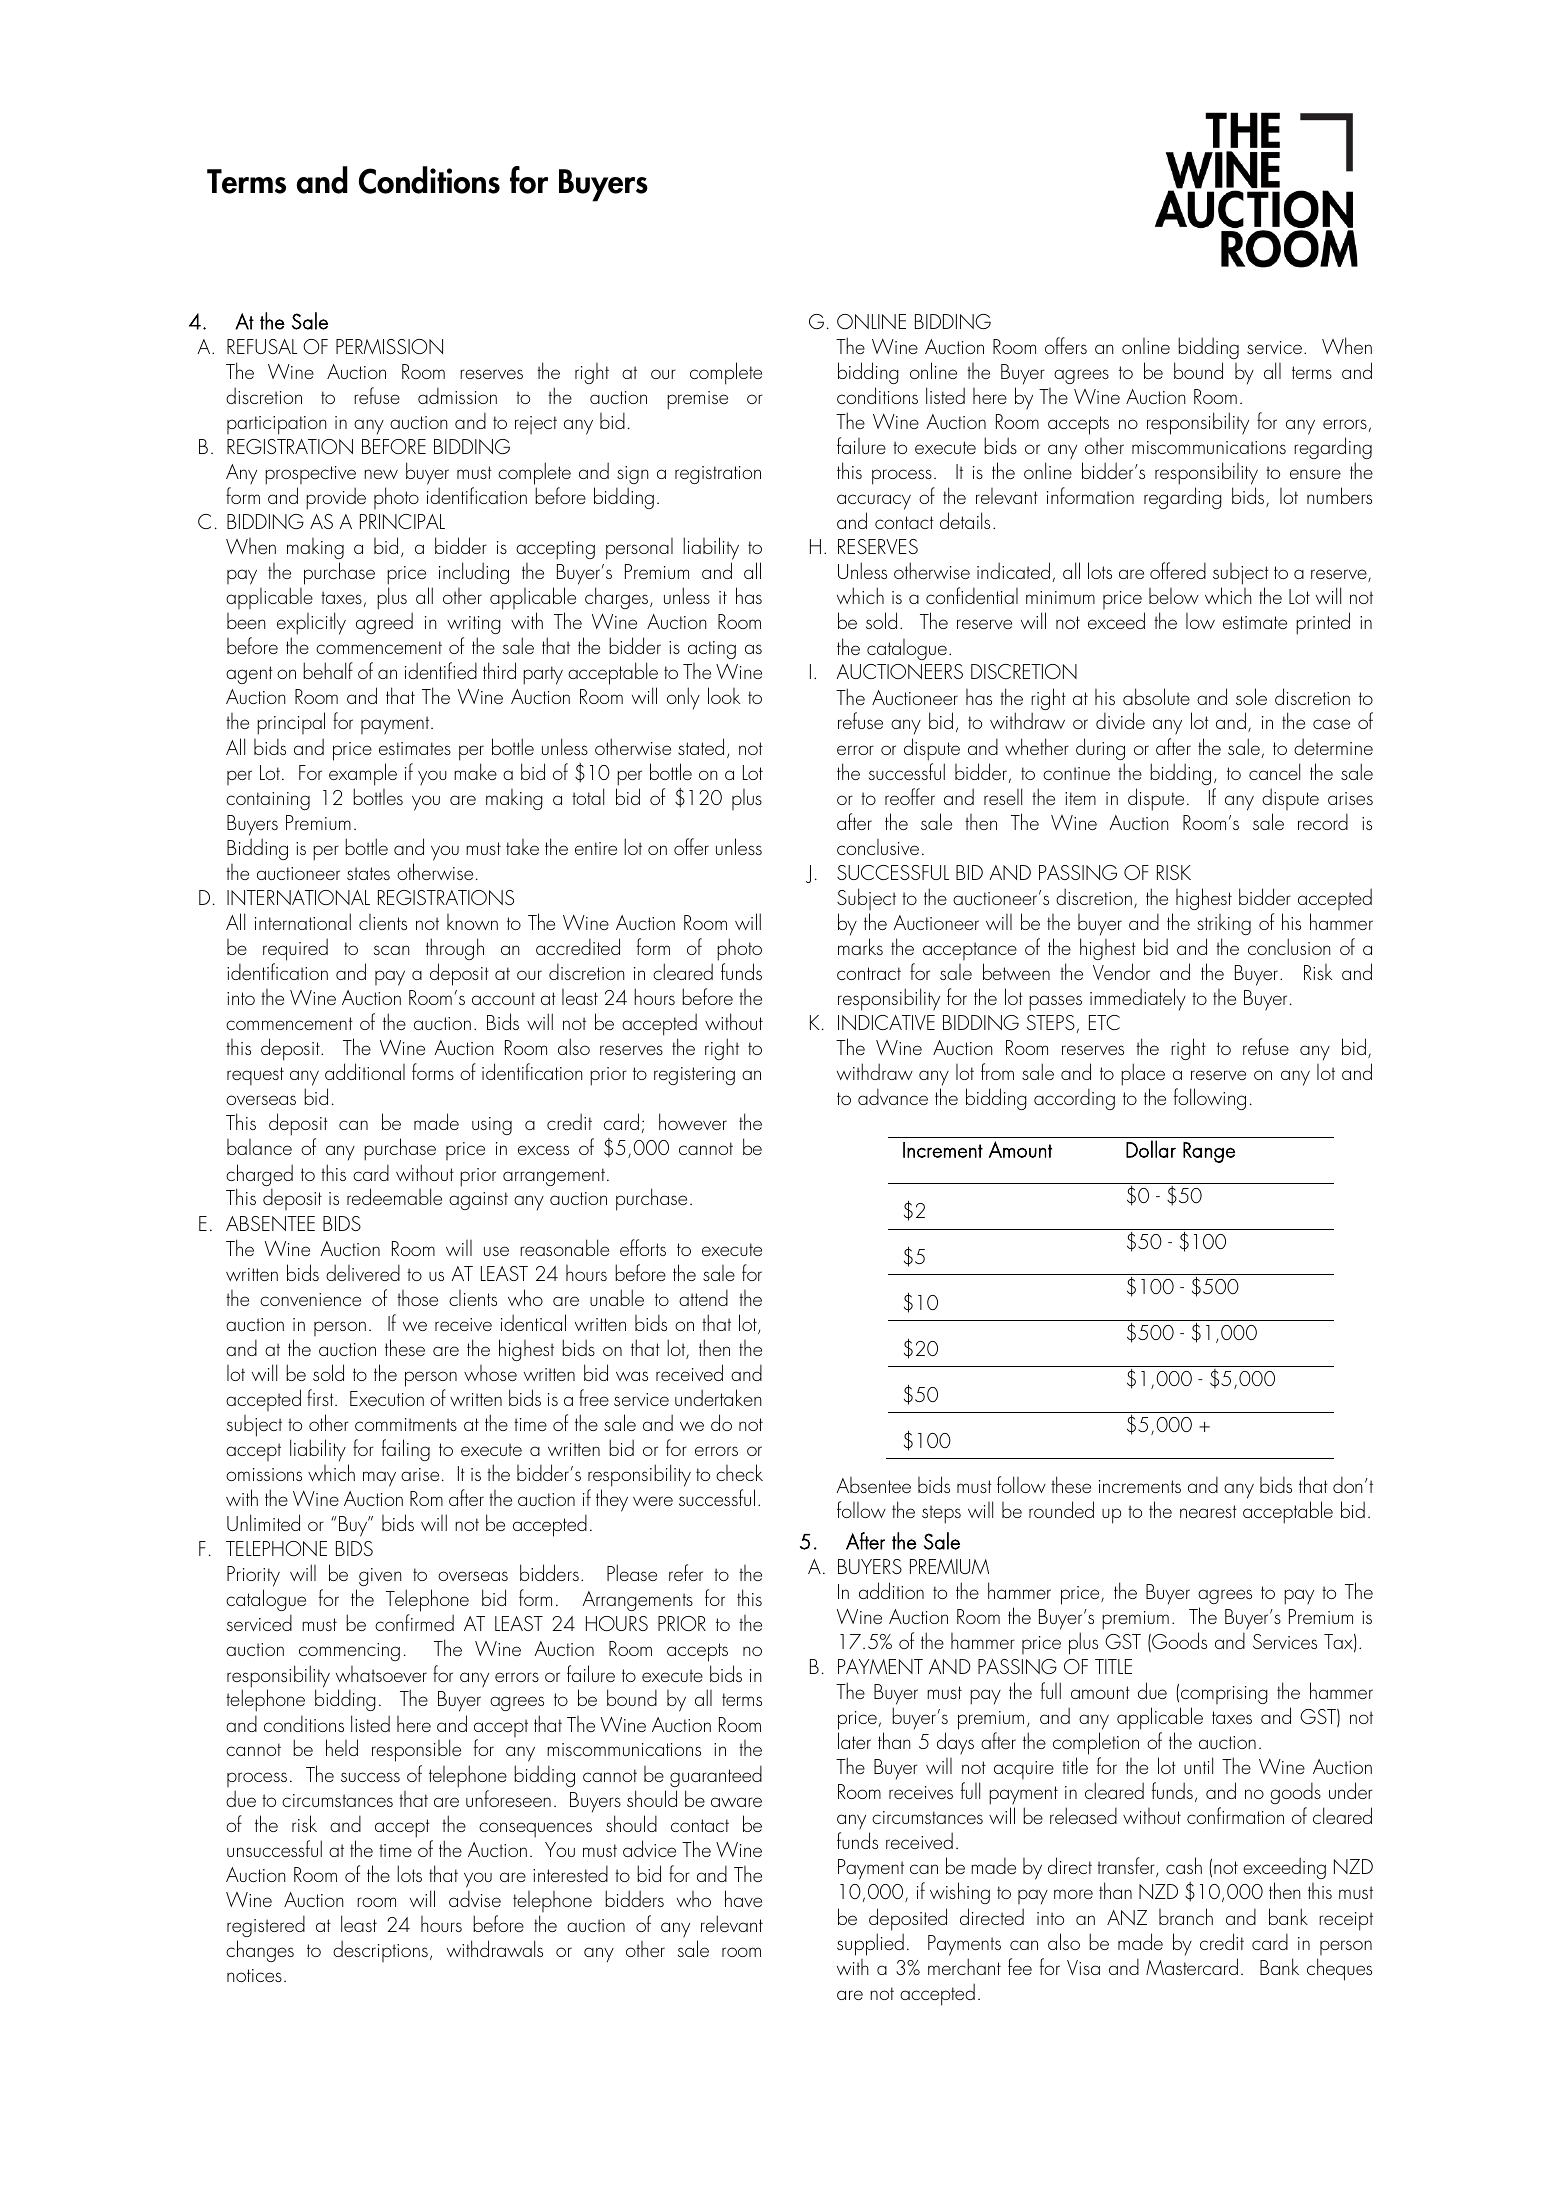 Image resolution: width=1562 pixels, height=2209 pixels. I want to click on Dollar, so click(1151, 1149).
